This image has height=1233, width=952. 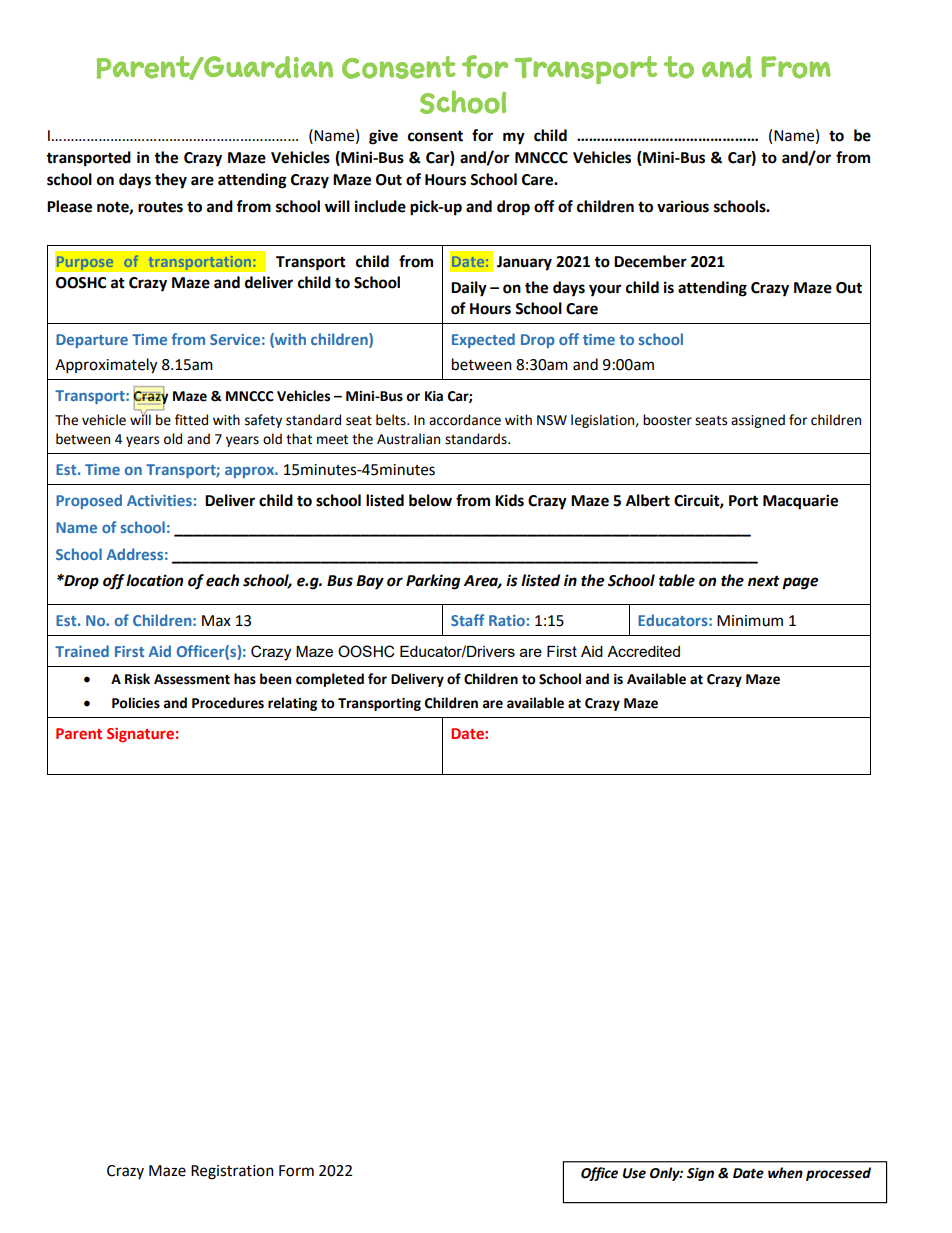 I want to click on they, so click(x=171, y=181).
